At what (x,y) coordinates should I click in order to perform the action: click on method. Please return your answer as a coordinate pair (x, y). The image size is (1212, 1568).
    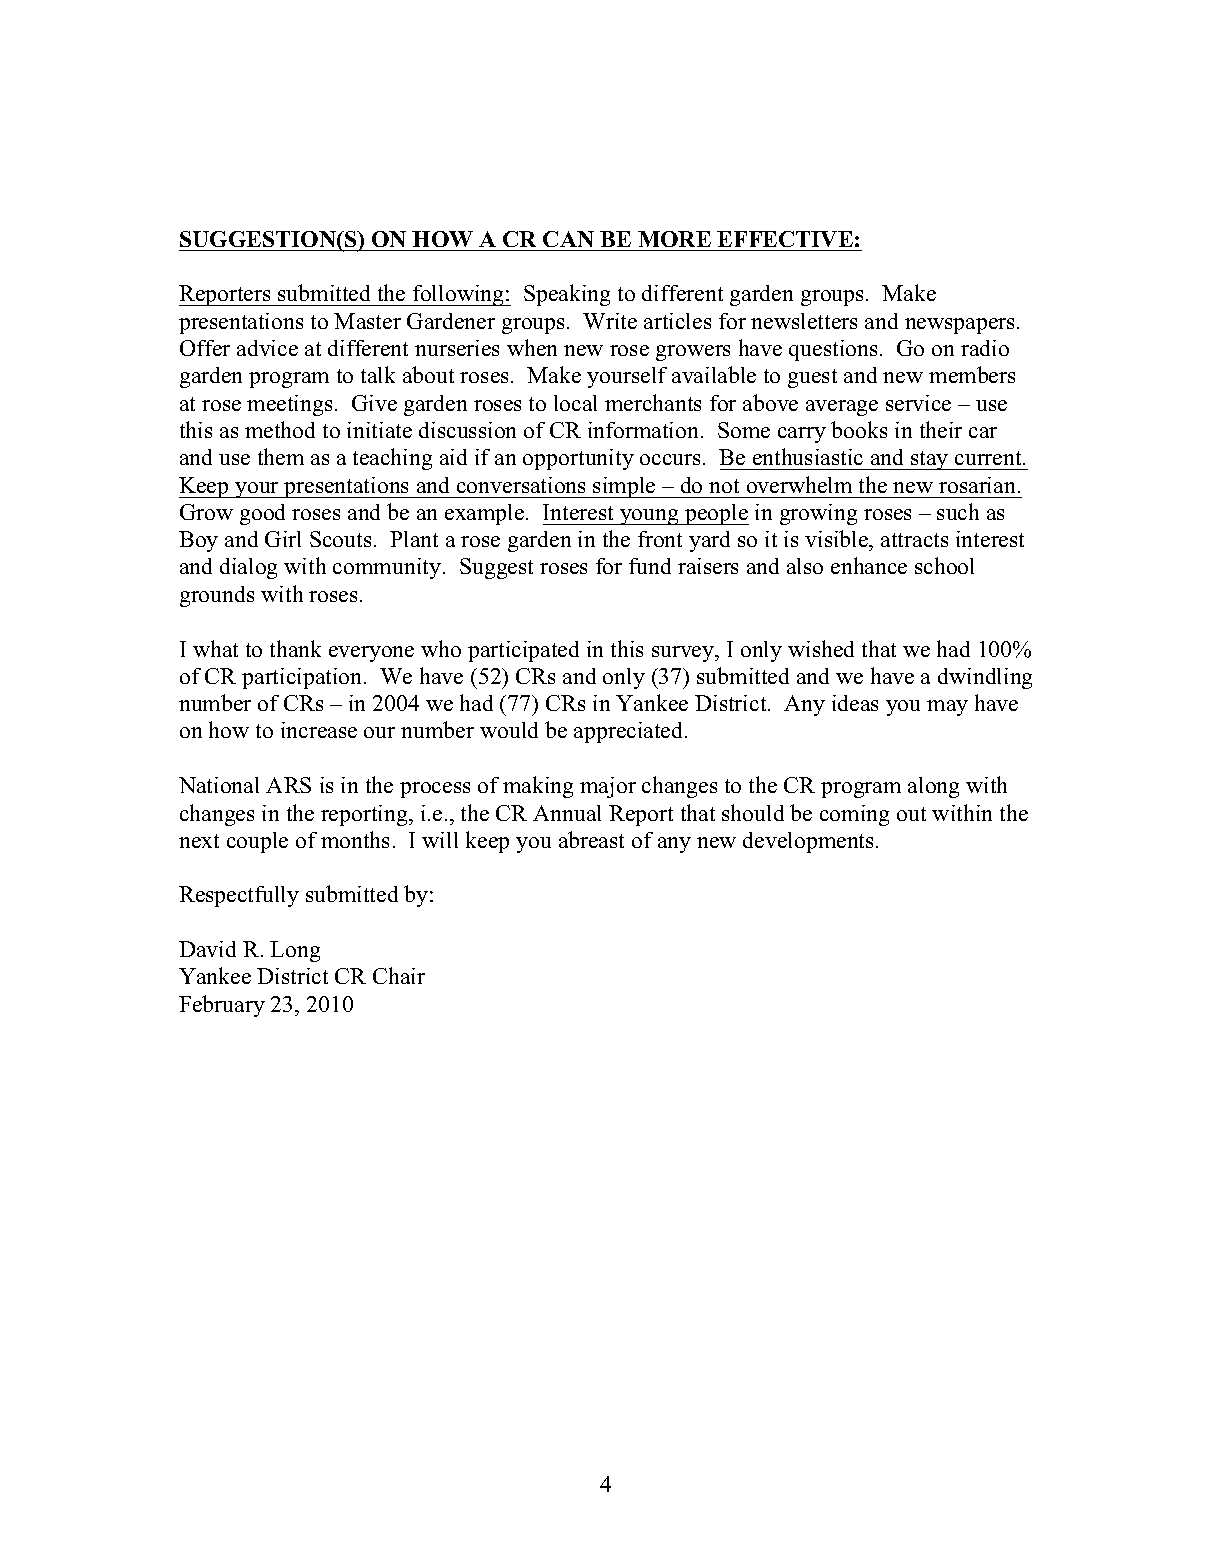
    Looking at the image, I should click on (280, 429).
